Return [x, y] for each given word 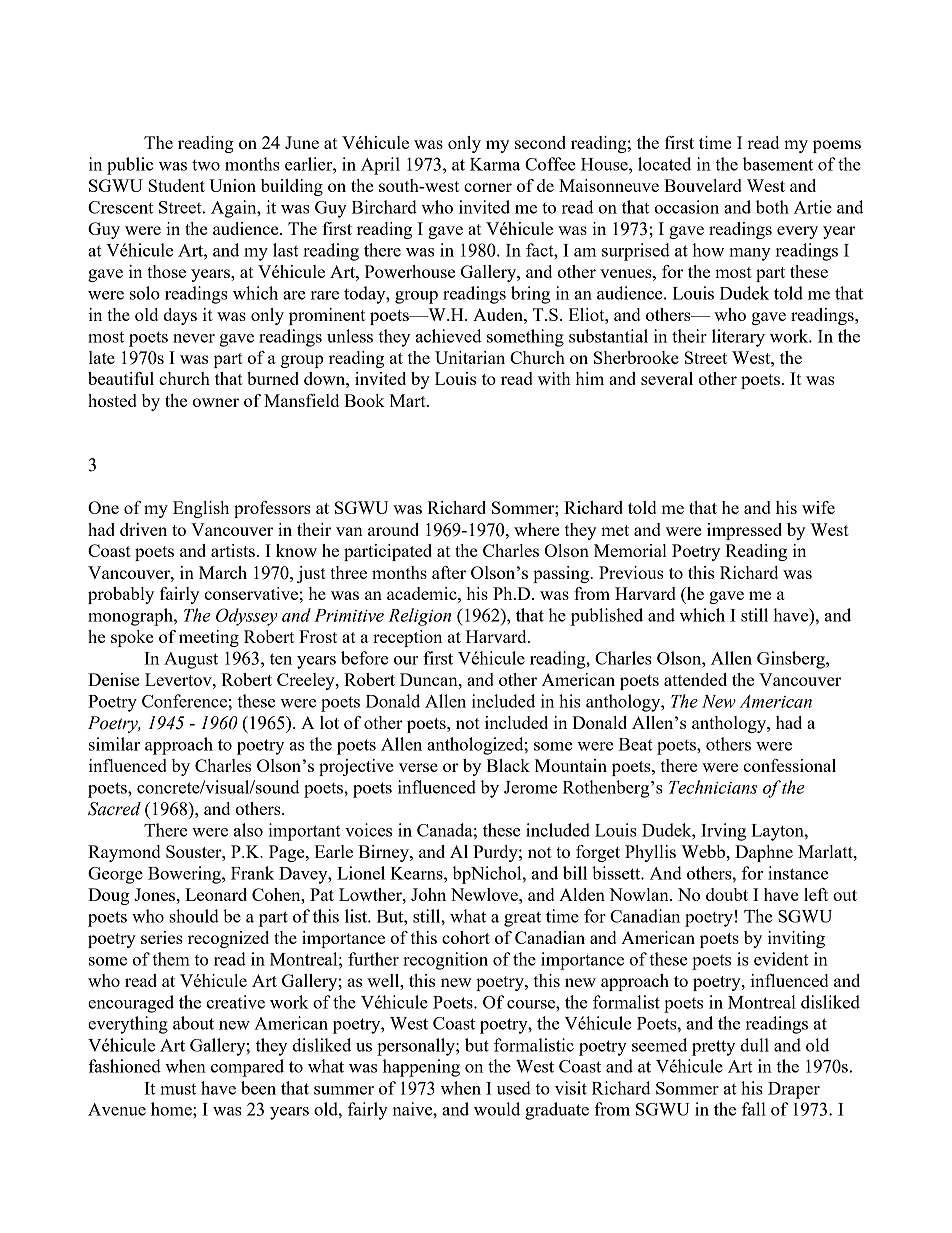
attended [695, 679]
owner [215, 402]
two [206, 165]
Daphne [764, 853]
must [178, 1089]
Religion [419, 617]
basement [778, 164]
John [428, 894]
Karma [495, 164]
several [667, 378]
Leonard [216, 894]
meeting [209, 638]
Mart [408, 400]
